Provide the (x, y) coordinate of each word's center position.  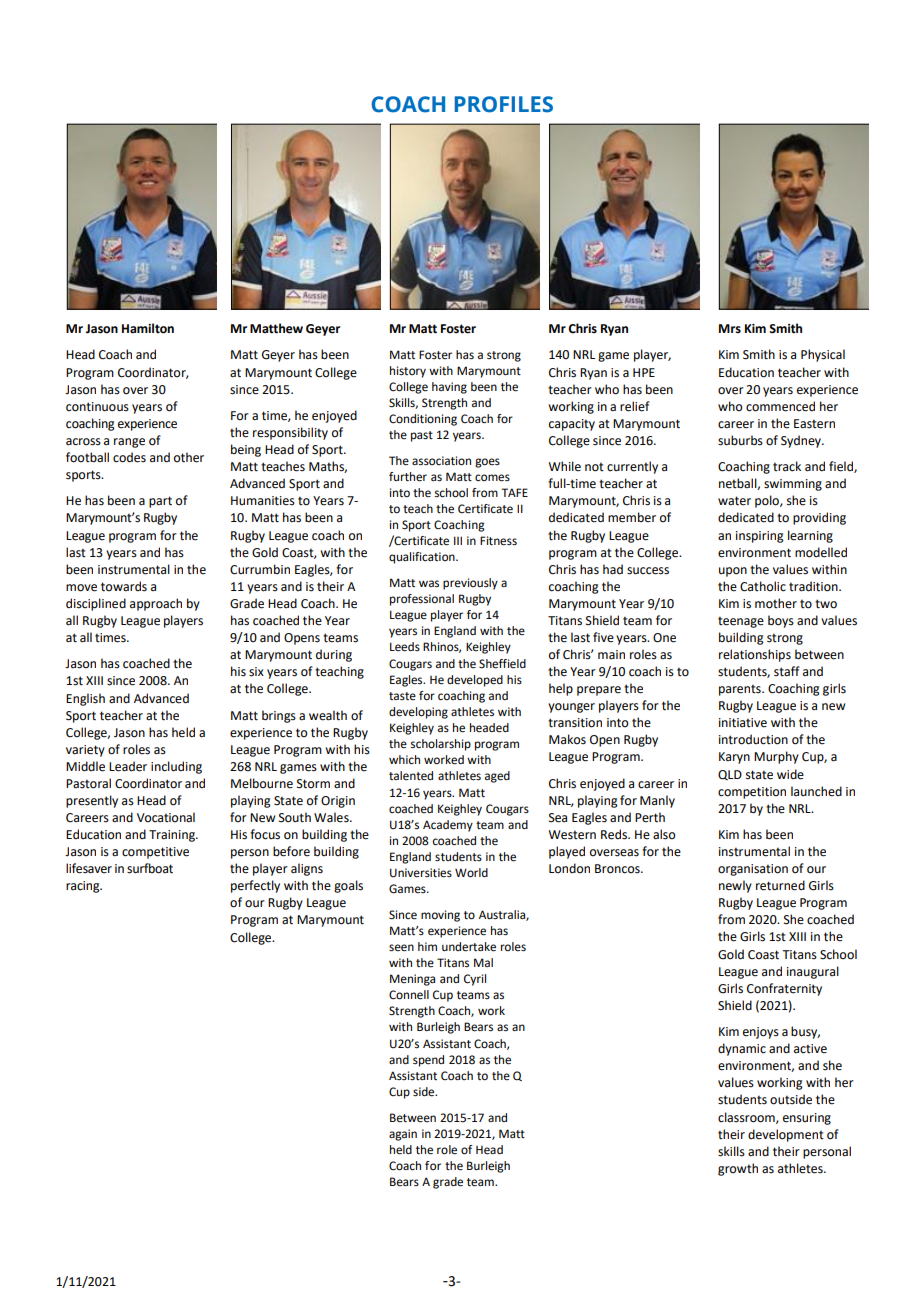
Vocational (166, 817)
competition (752, 793)
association (441, 461)
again (403, 1135)
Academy (448, 826)
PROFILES (504, 104)
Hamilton (148, 328)
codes (129, 457)
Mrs (730, 329)
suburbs (740, 440)
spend (428, 1061)
